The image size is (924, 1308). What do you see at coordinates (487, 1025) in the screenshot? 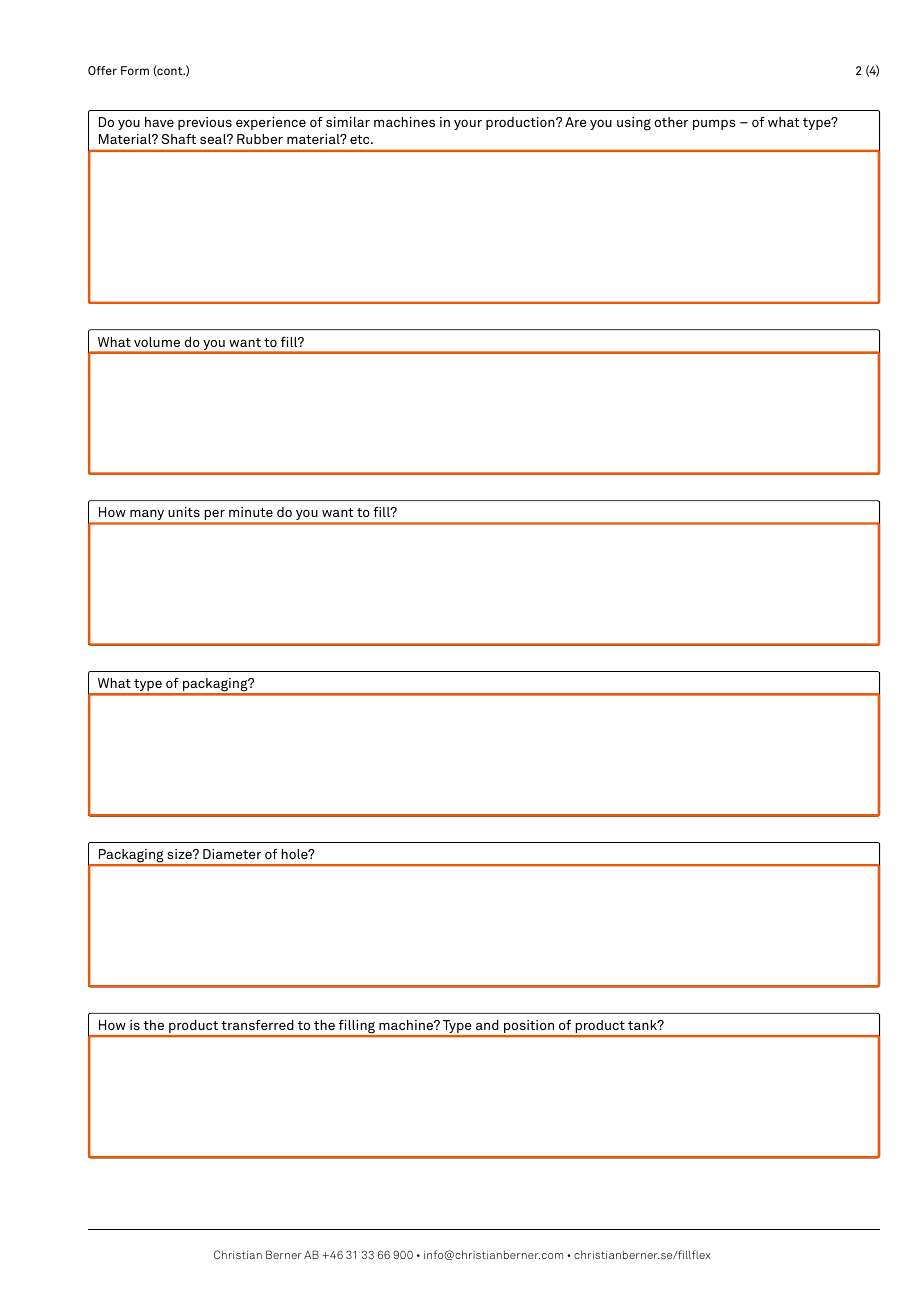
I see `and` at bounding box center [487, 1025].
